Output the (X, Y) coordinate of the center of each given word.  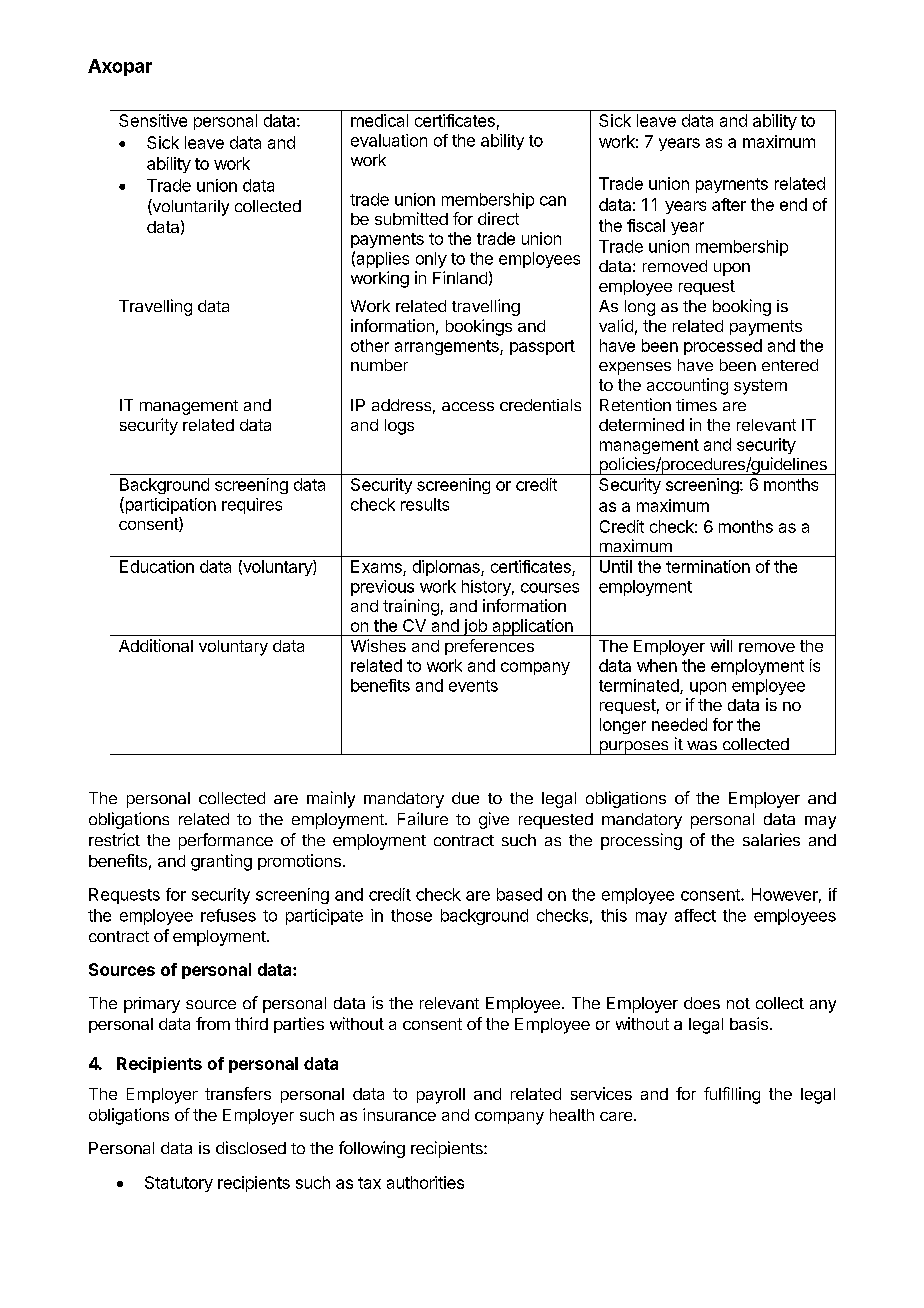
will (721, 645)
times (696, 405)
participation (169, 505)
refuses (228, 915)
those (411, 915)
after (729, 204)
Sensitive (153, 120)
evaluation (389, 140)
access (468, 406)
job (475, 627)
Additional (156, 645)
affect (695, 915)
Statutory (179, 1184)
